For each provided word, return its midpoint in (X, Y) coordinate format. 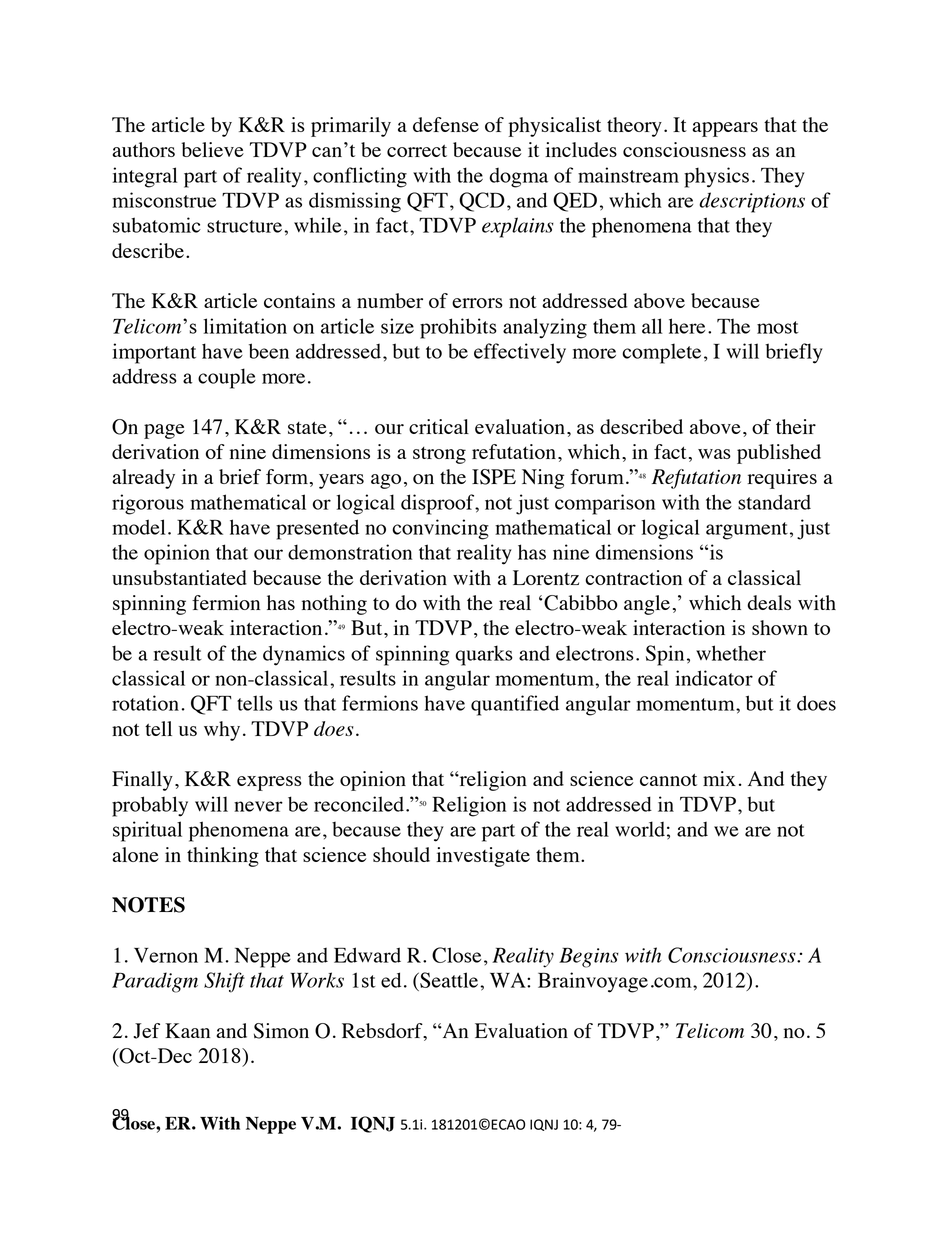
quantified (515, 705)
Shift (224, 982)
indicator (714, 678)
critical (439, 426)
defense (446, 124)
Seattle (448, 980)
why (222, 731)
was (714, 454)
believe (212, 149)
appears (725, 129)
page (164, 431)
